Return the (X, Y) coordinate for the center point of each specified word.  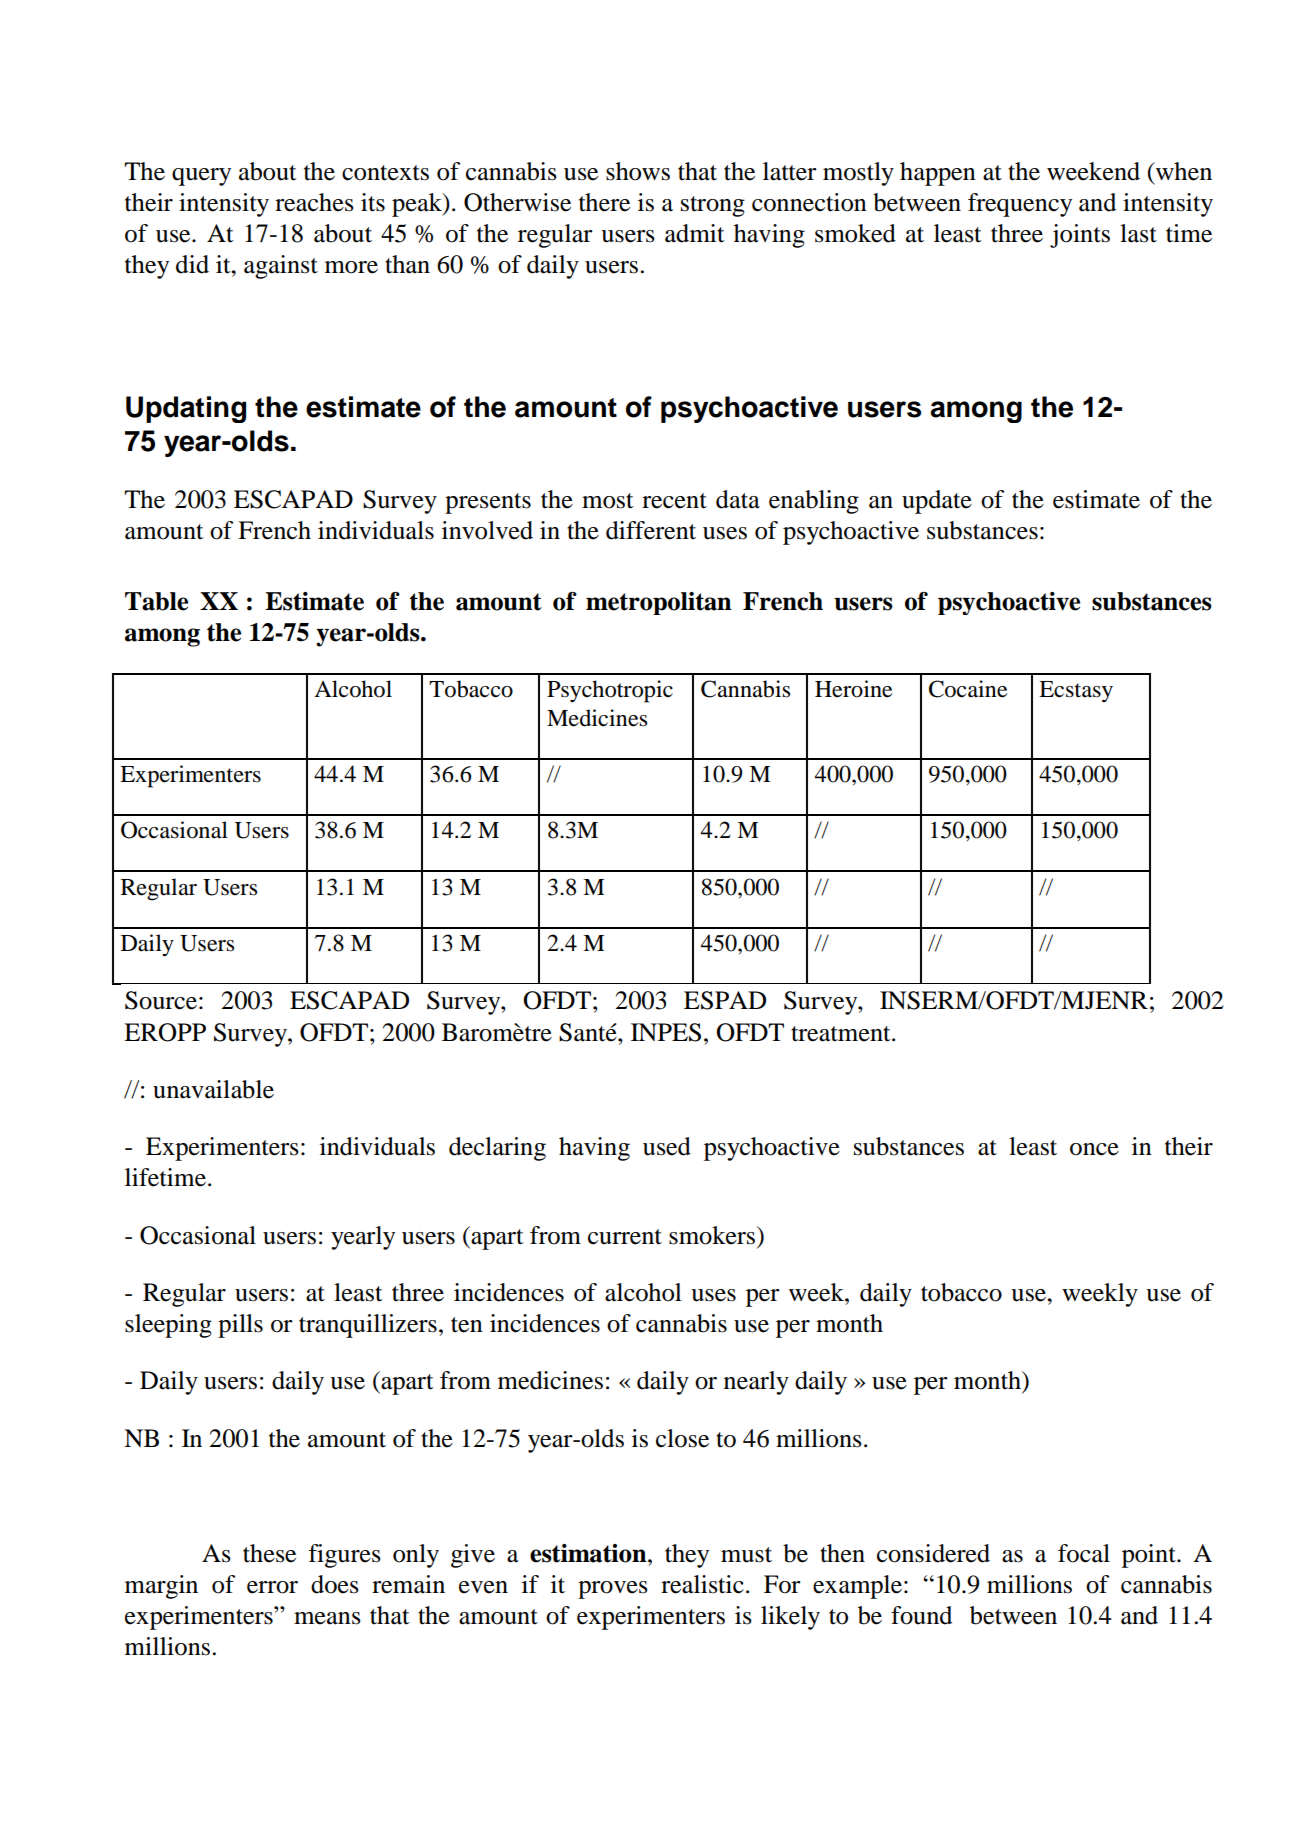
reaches (314, 202)
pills (240, 1326)
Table (156, 601)
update (937, 502)
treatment (842, 1034)
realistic (702, 1584)
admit (695, 233)
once (1094, 1149)
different (651, 530)
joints (1080, 236)
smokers (713, 1235)
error (272, 1587)
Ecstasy (1076, 692)
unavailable (213, 1089)
